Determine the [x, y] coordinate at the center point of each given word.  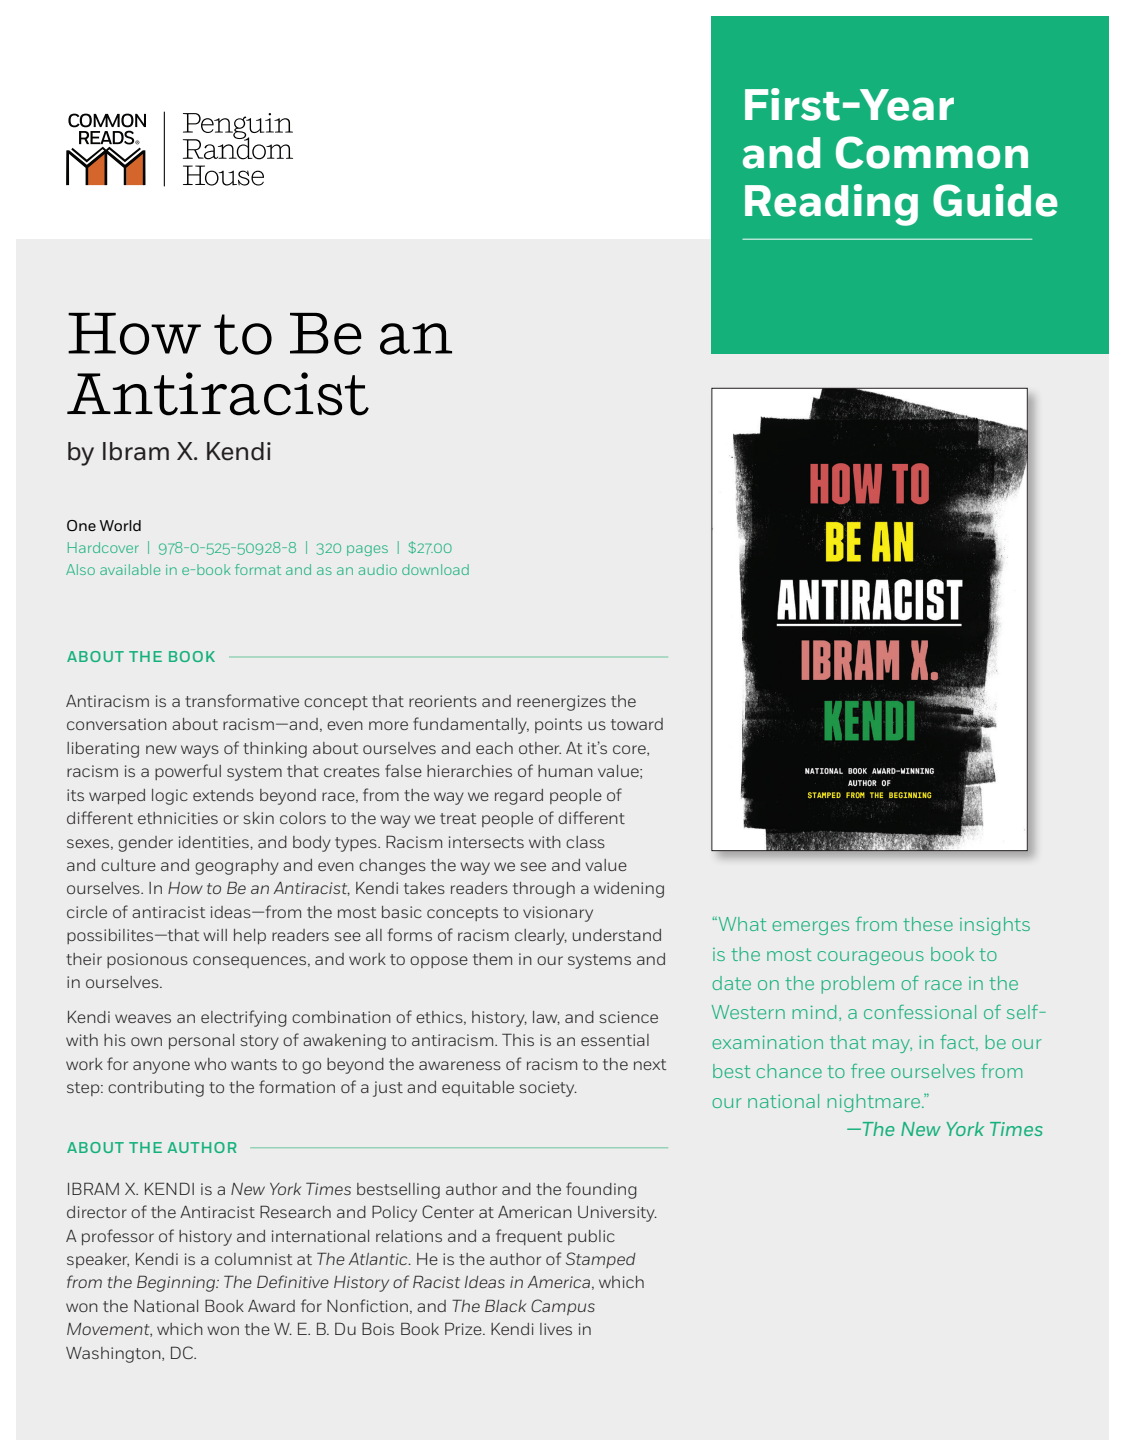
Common [932, 152]
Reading [831, 205]
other [540, 748]
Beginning [177, 1283]
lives [556, 1329]
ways [200, 751]
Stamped [601, 1260]
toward [637, 724]
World [120, 525]
